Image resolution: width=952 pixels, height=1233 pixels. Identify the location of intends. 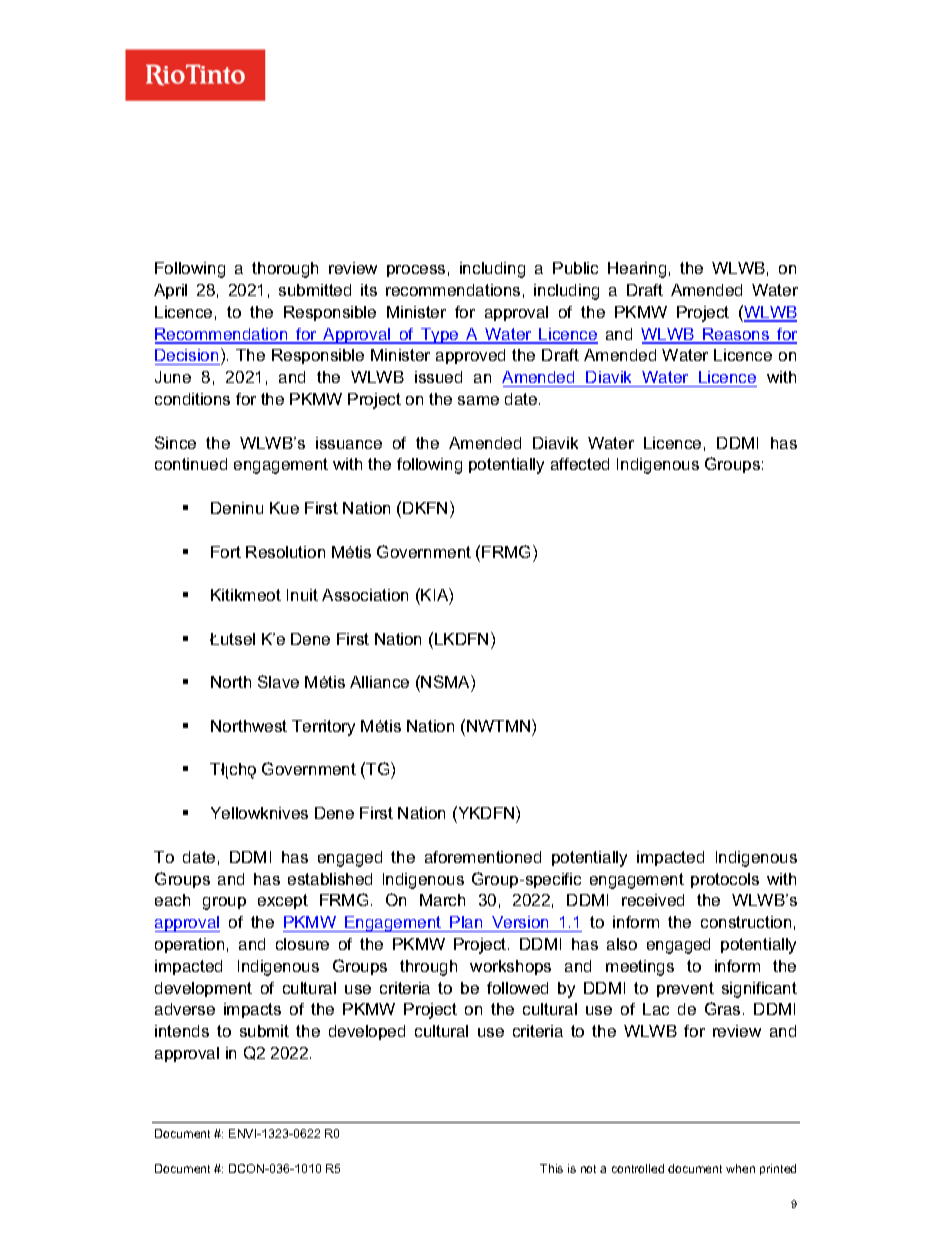
(182, 1031).
